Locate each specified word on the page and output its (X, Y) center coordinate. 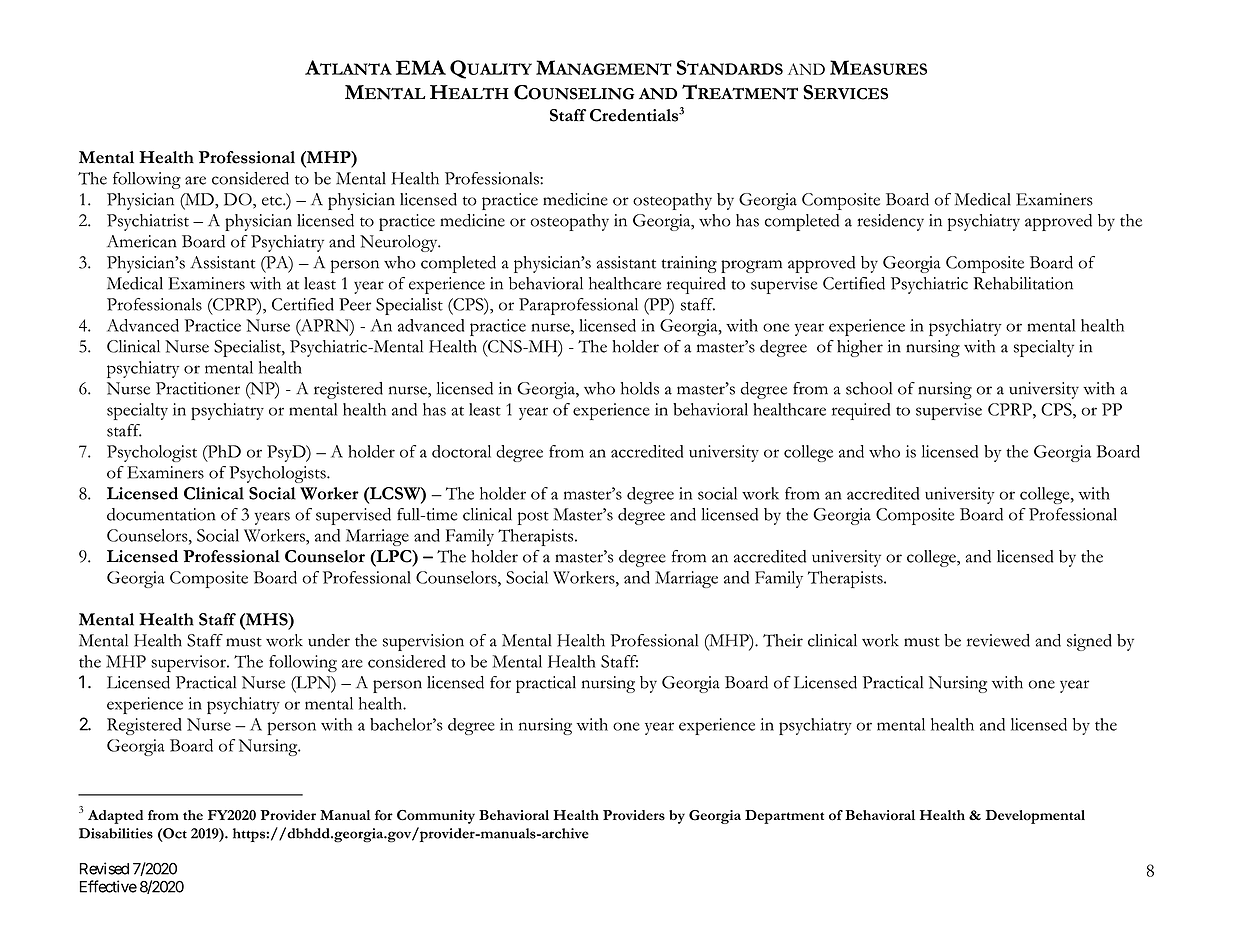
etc (273, 201)
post (533, 518)
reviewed (998, 640)
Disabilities (116, 833)
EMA (421, 67)
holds (640, 388)
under (329, 640)
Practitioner (198, 388)
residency (891, 222)
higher (860, 348)
